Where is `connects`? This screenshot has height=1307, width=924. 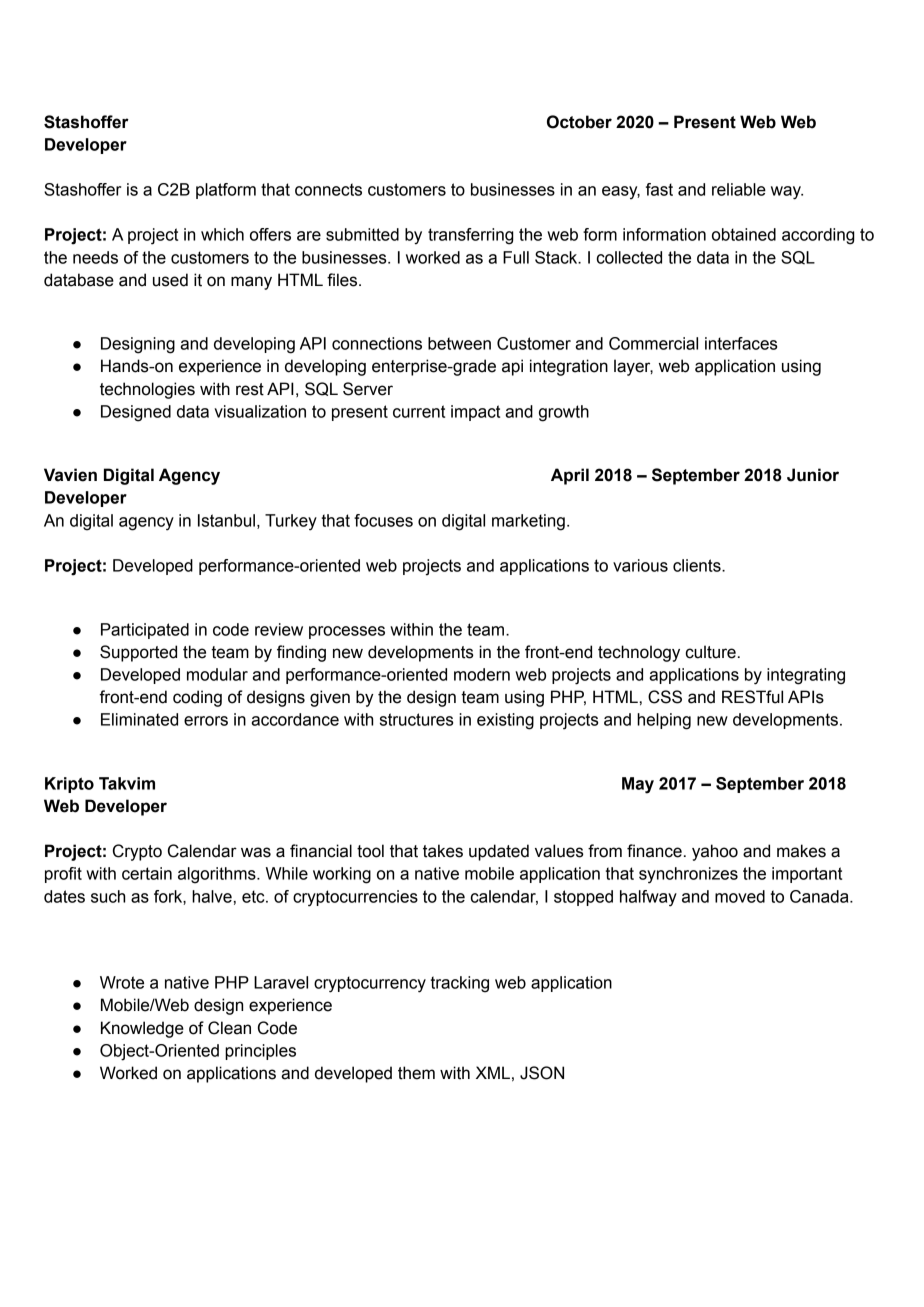
connects is located at coordinates (328, 189).
